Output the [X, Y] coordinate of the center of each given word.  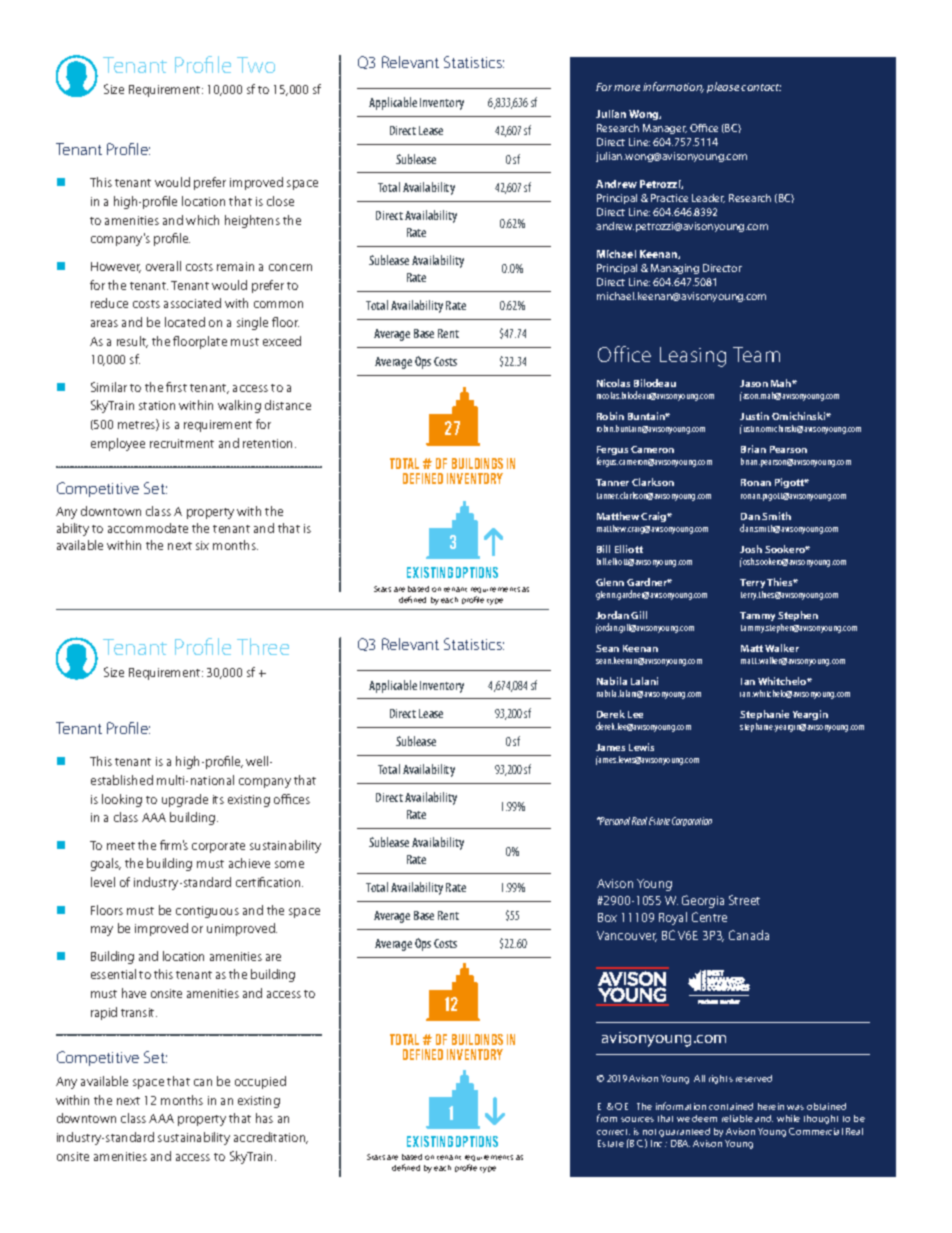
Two [256, 65]
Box [607, 917]
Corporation [692, 821]
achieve [249, 863]
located [185, 322]
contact [761, 87]
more [627, 88]
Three [263, 646]
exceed [282, 341]
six [202, 545]
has [264, 1118]
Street [744, 900]
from [607, 1118]
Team [756, 354]
